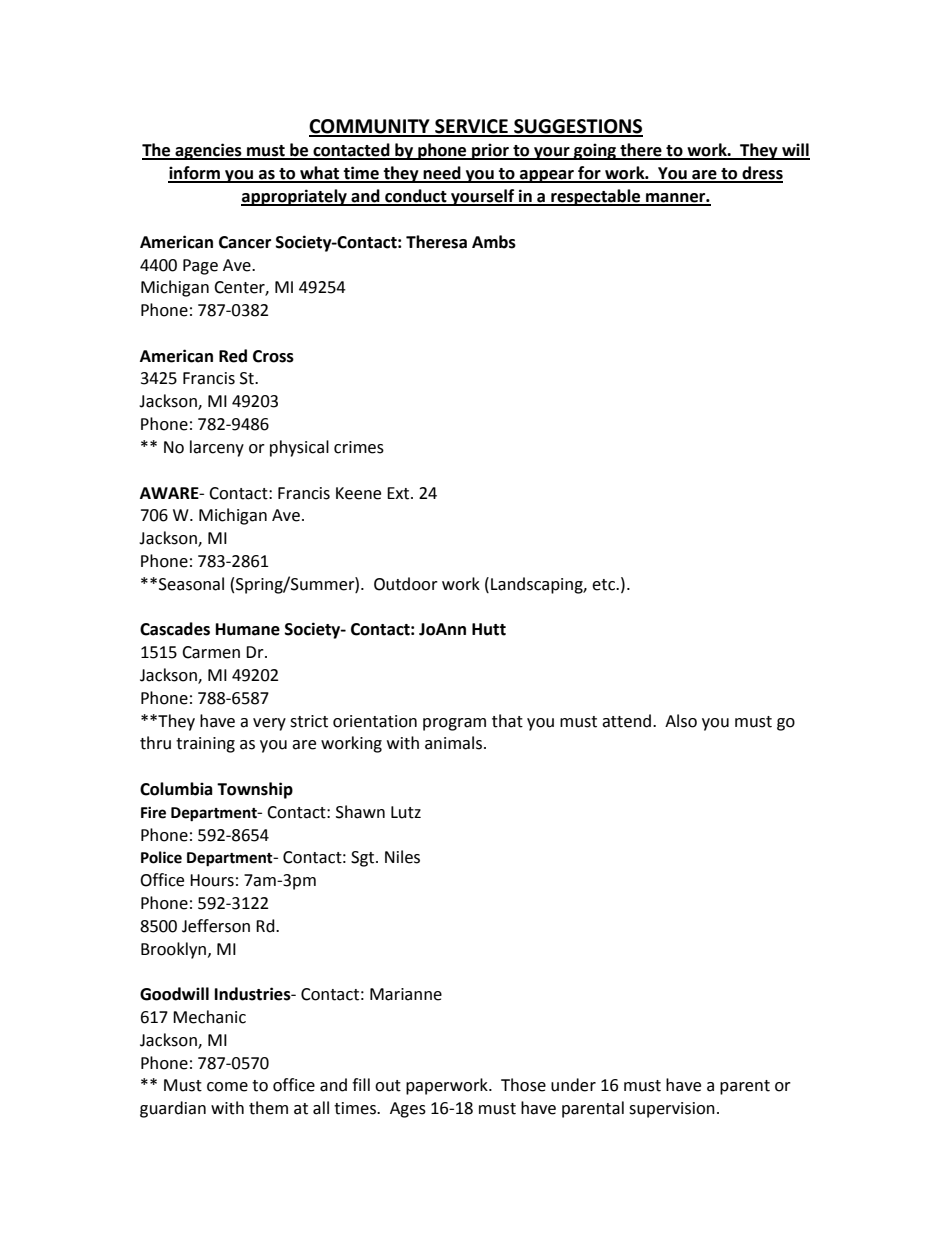 This screenshot has width=952, height=1233. Describe the element at coordinates (442, 174) in the screenshot. I see `need` at that location.
